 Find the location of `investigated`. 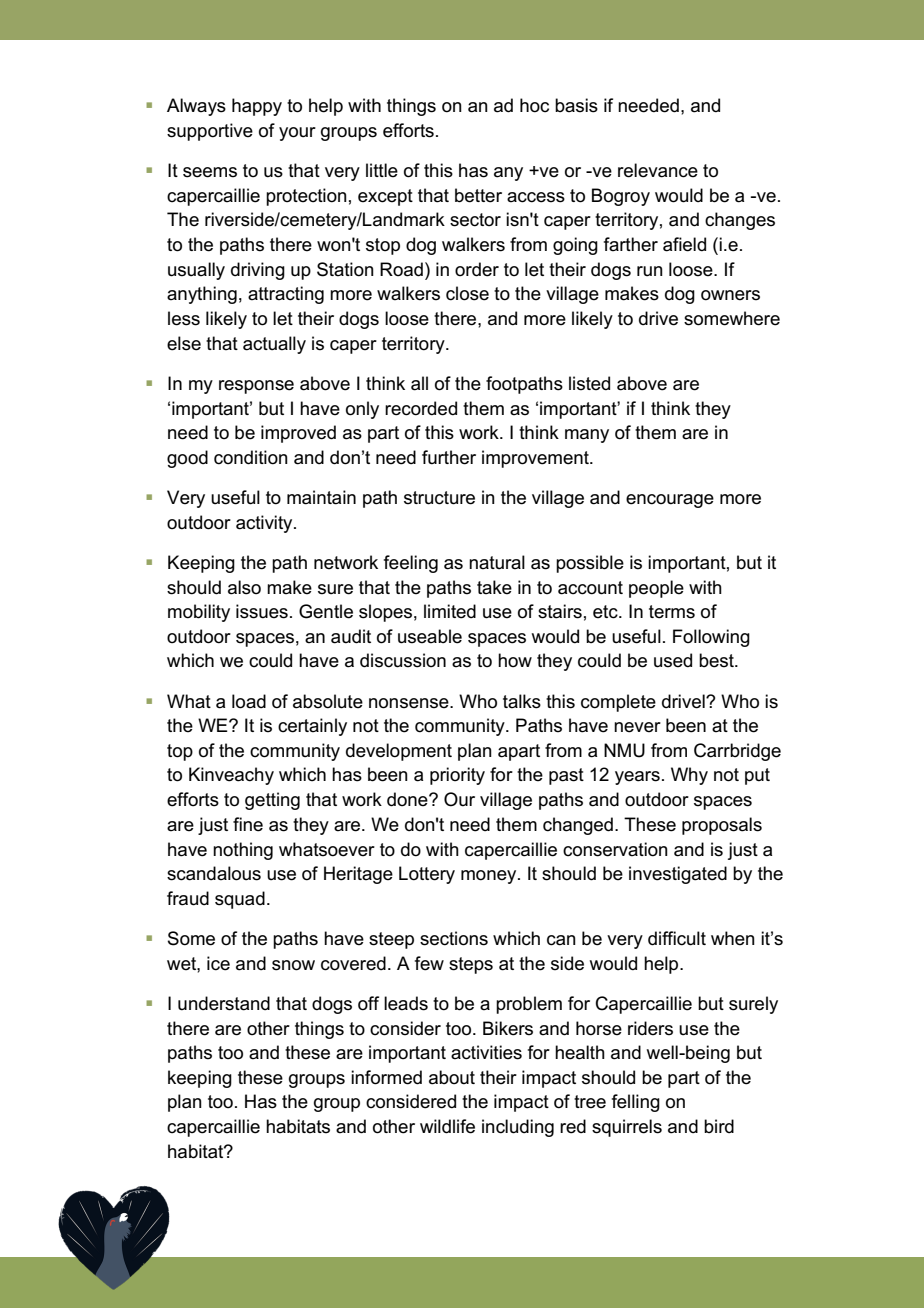

investigated is located at coordinates (678, 875).
